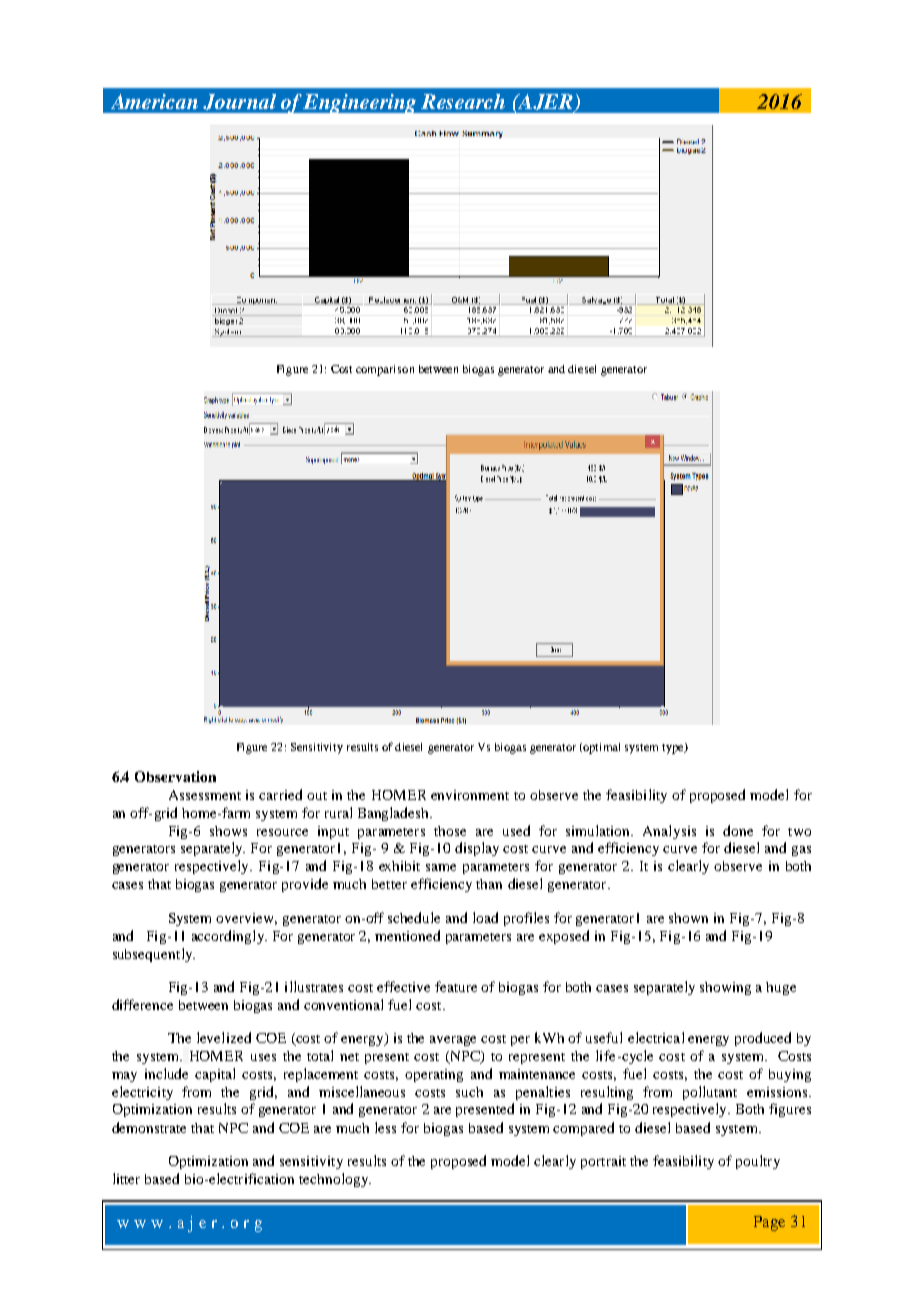 The width and height of the screenshot is (924, 1308). Describe the element at coordinates (126, 1178) in the screenshot. I see `litter` at that location.
